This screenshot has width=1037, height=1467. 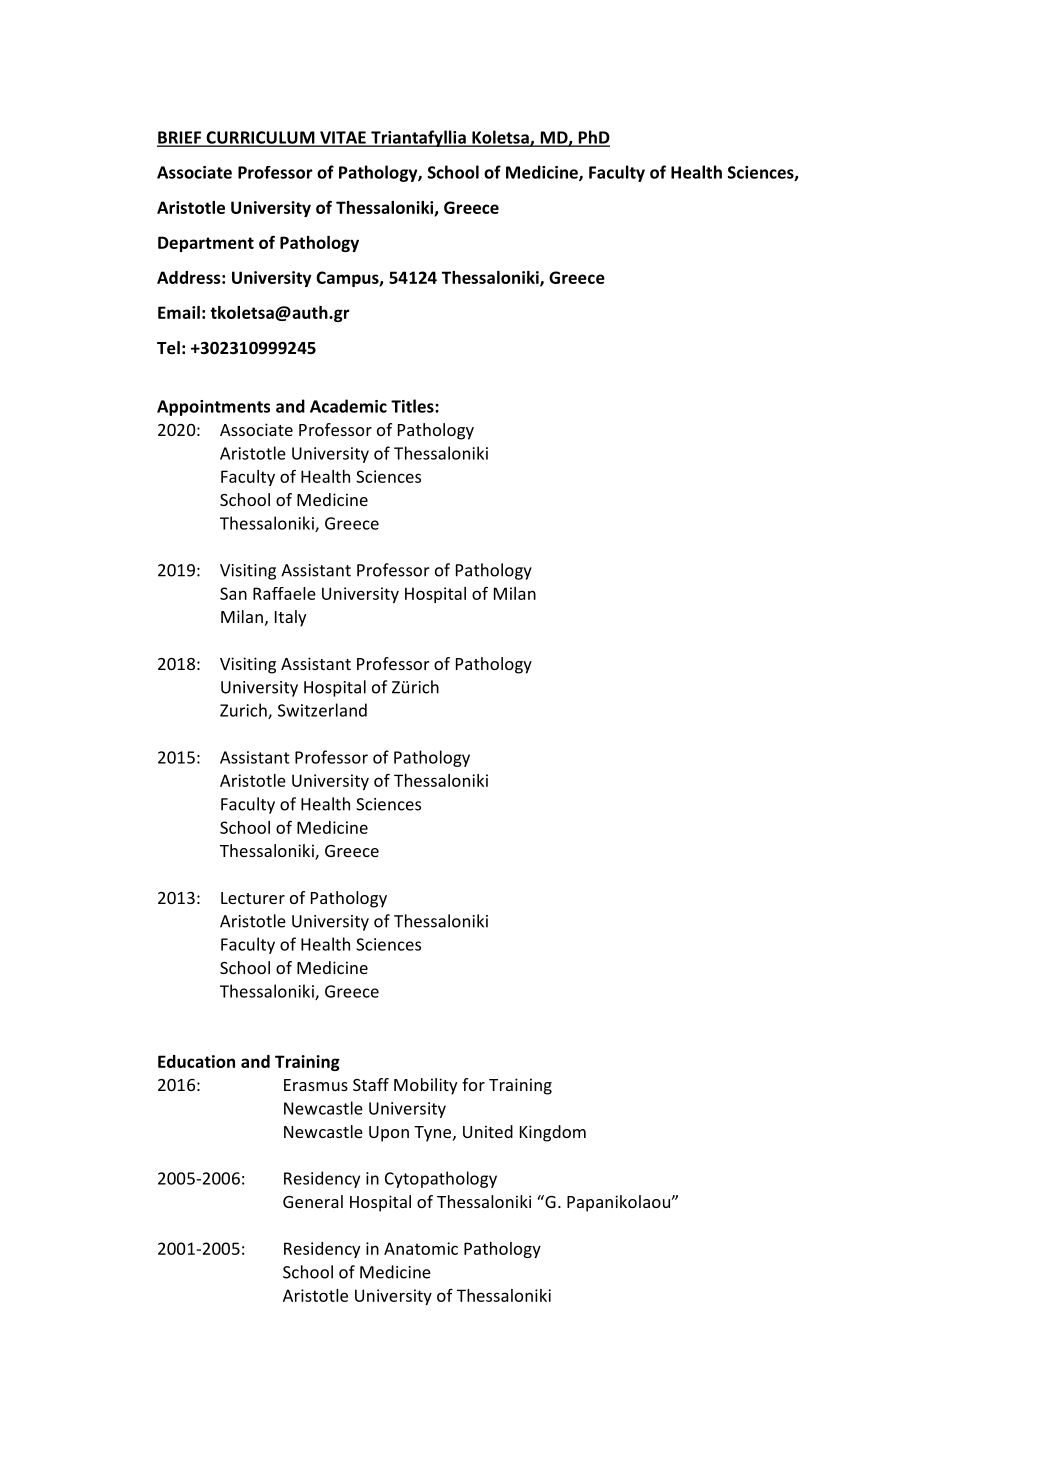 I want to click on Italy, so click(x=290, y=618).
